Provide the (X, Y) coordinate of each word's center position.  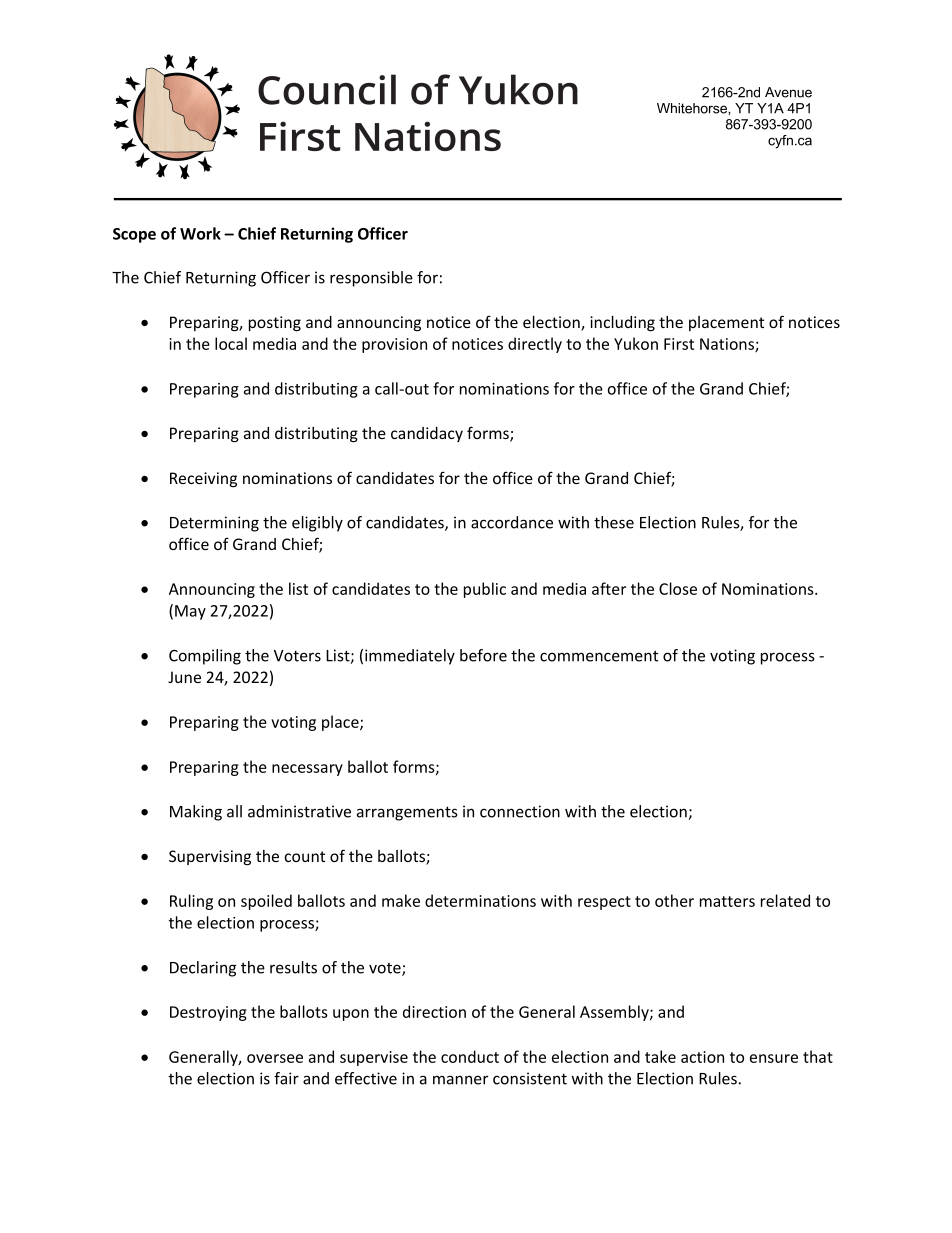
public (485, 590)
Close (678, 588)
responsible (371, 279)
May (190, 612)
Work (200, 233)
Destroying (208, 1013)
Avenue (788, 92)
